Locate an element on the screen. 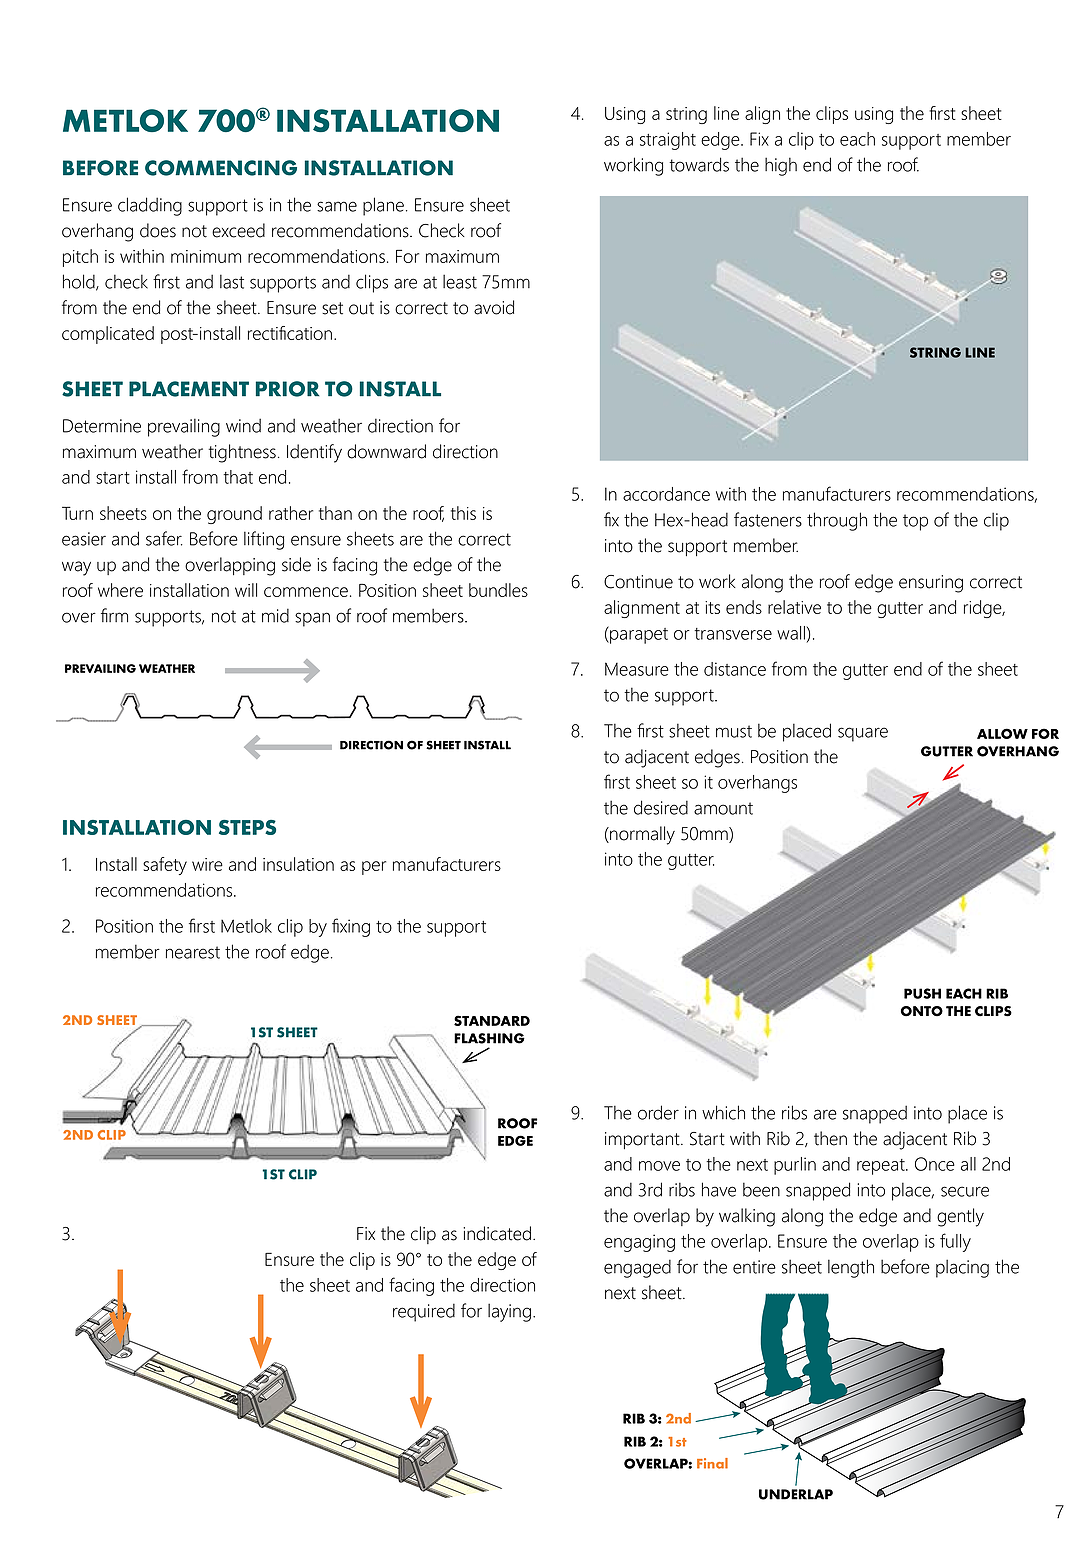 This screenshot has width=1091, height=1544. laying is located at coordinates (509, 1312).
